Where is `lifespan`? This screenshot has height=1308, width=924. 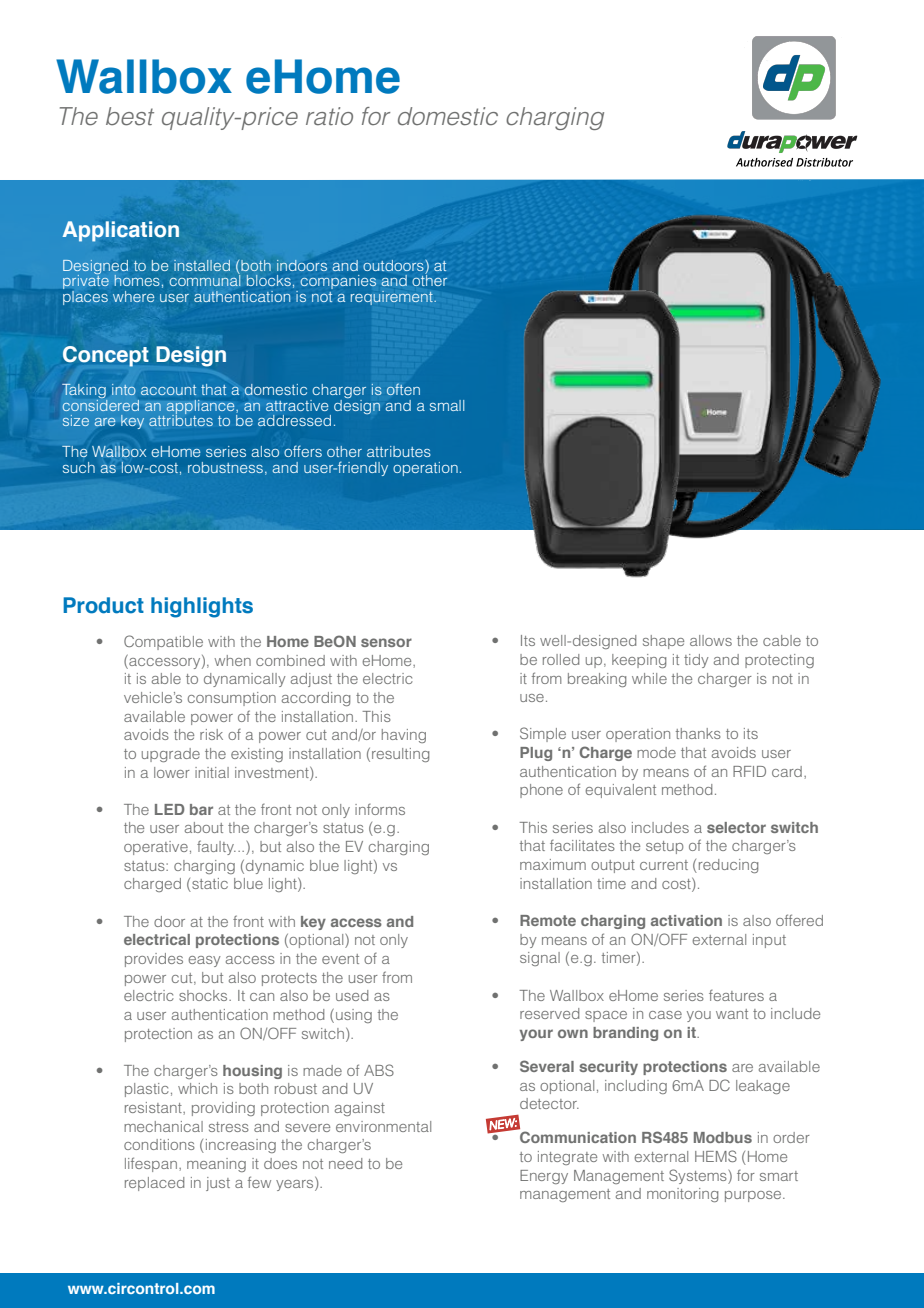
lifespan is located at coordinates (151, 1164).
